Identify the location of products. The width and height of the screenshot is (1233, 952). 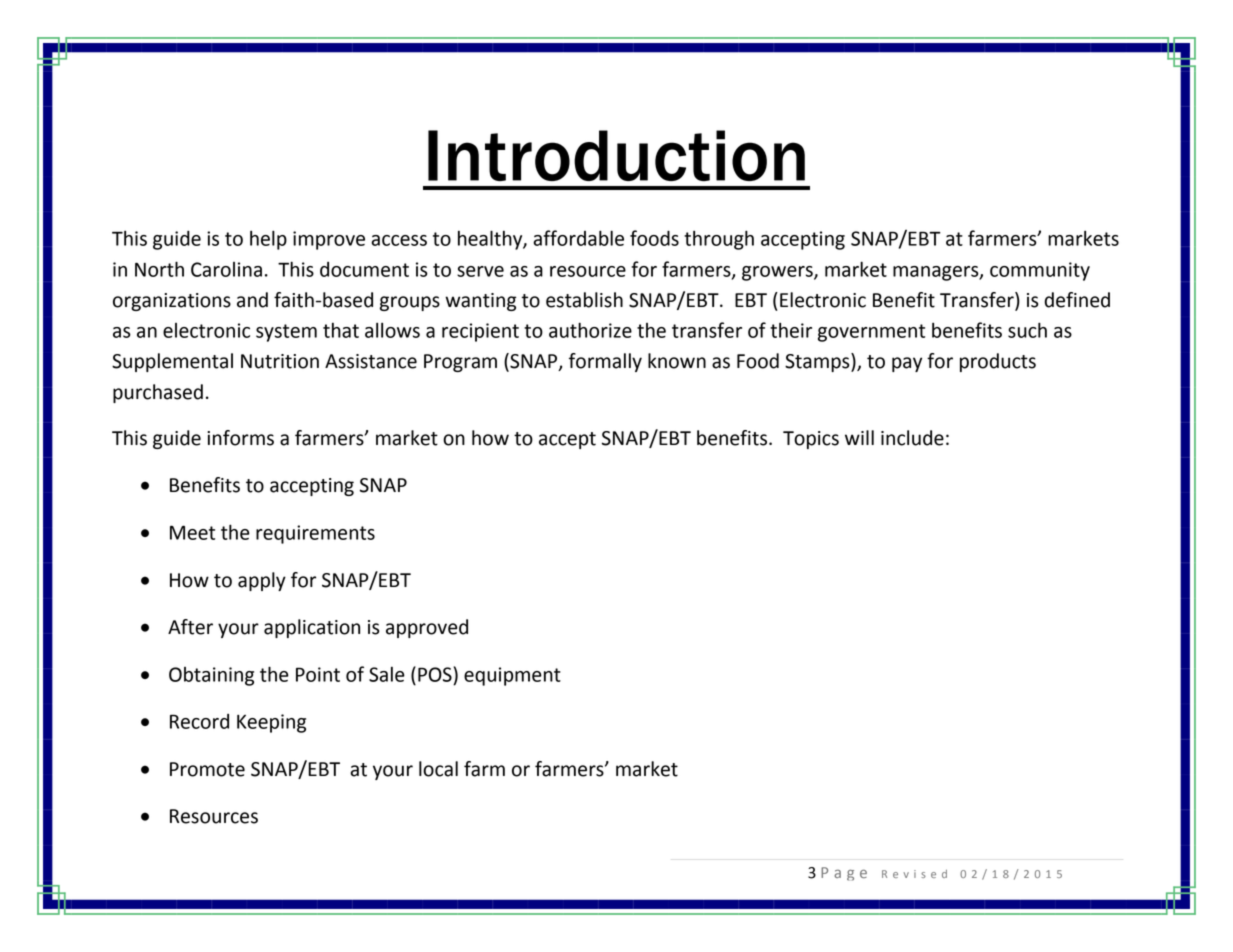
(998, 362).
